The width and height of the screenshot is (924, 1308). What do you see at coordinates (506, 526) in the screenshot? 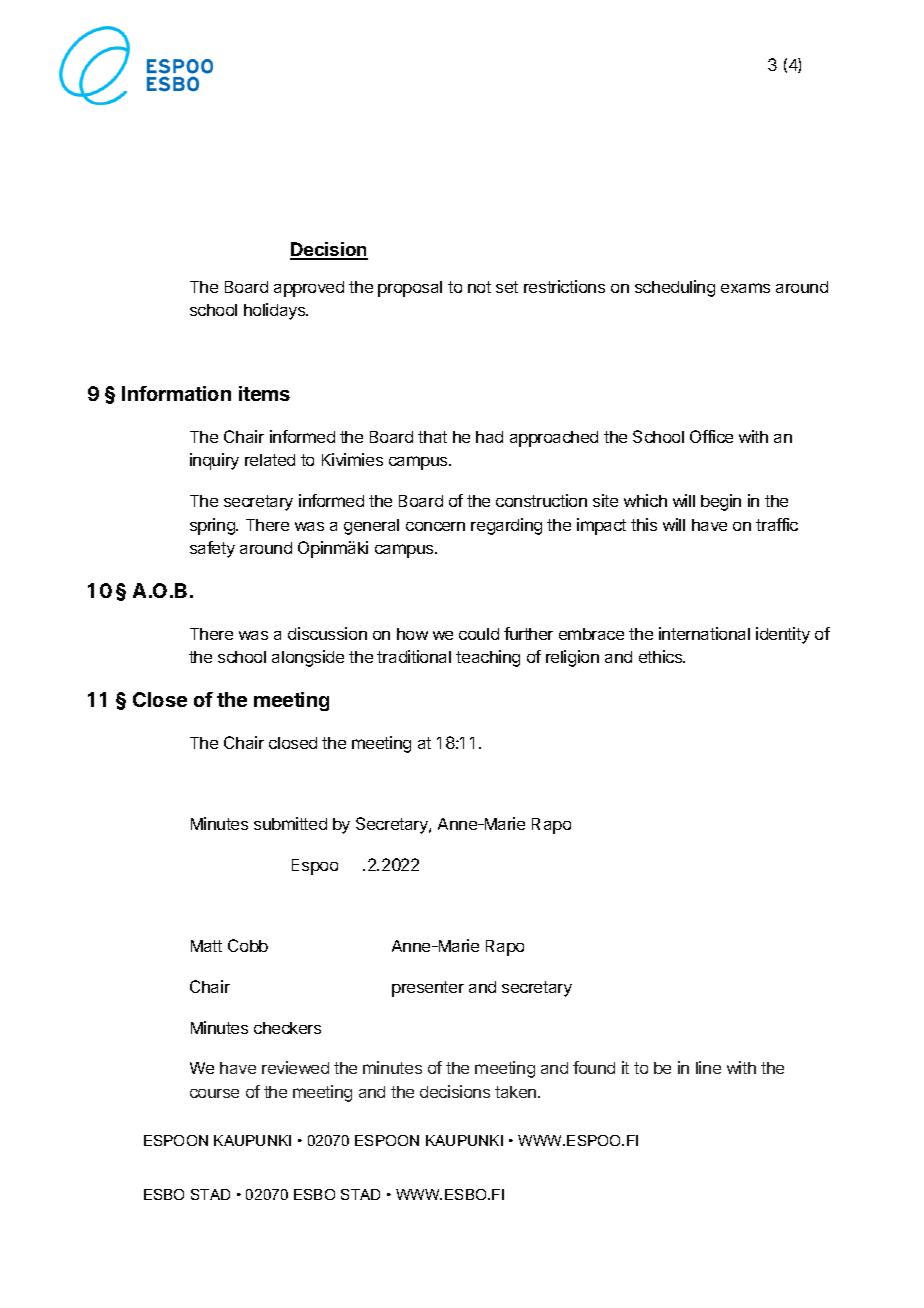
I see `regarding` at bounding box center [506, 526].
